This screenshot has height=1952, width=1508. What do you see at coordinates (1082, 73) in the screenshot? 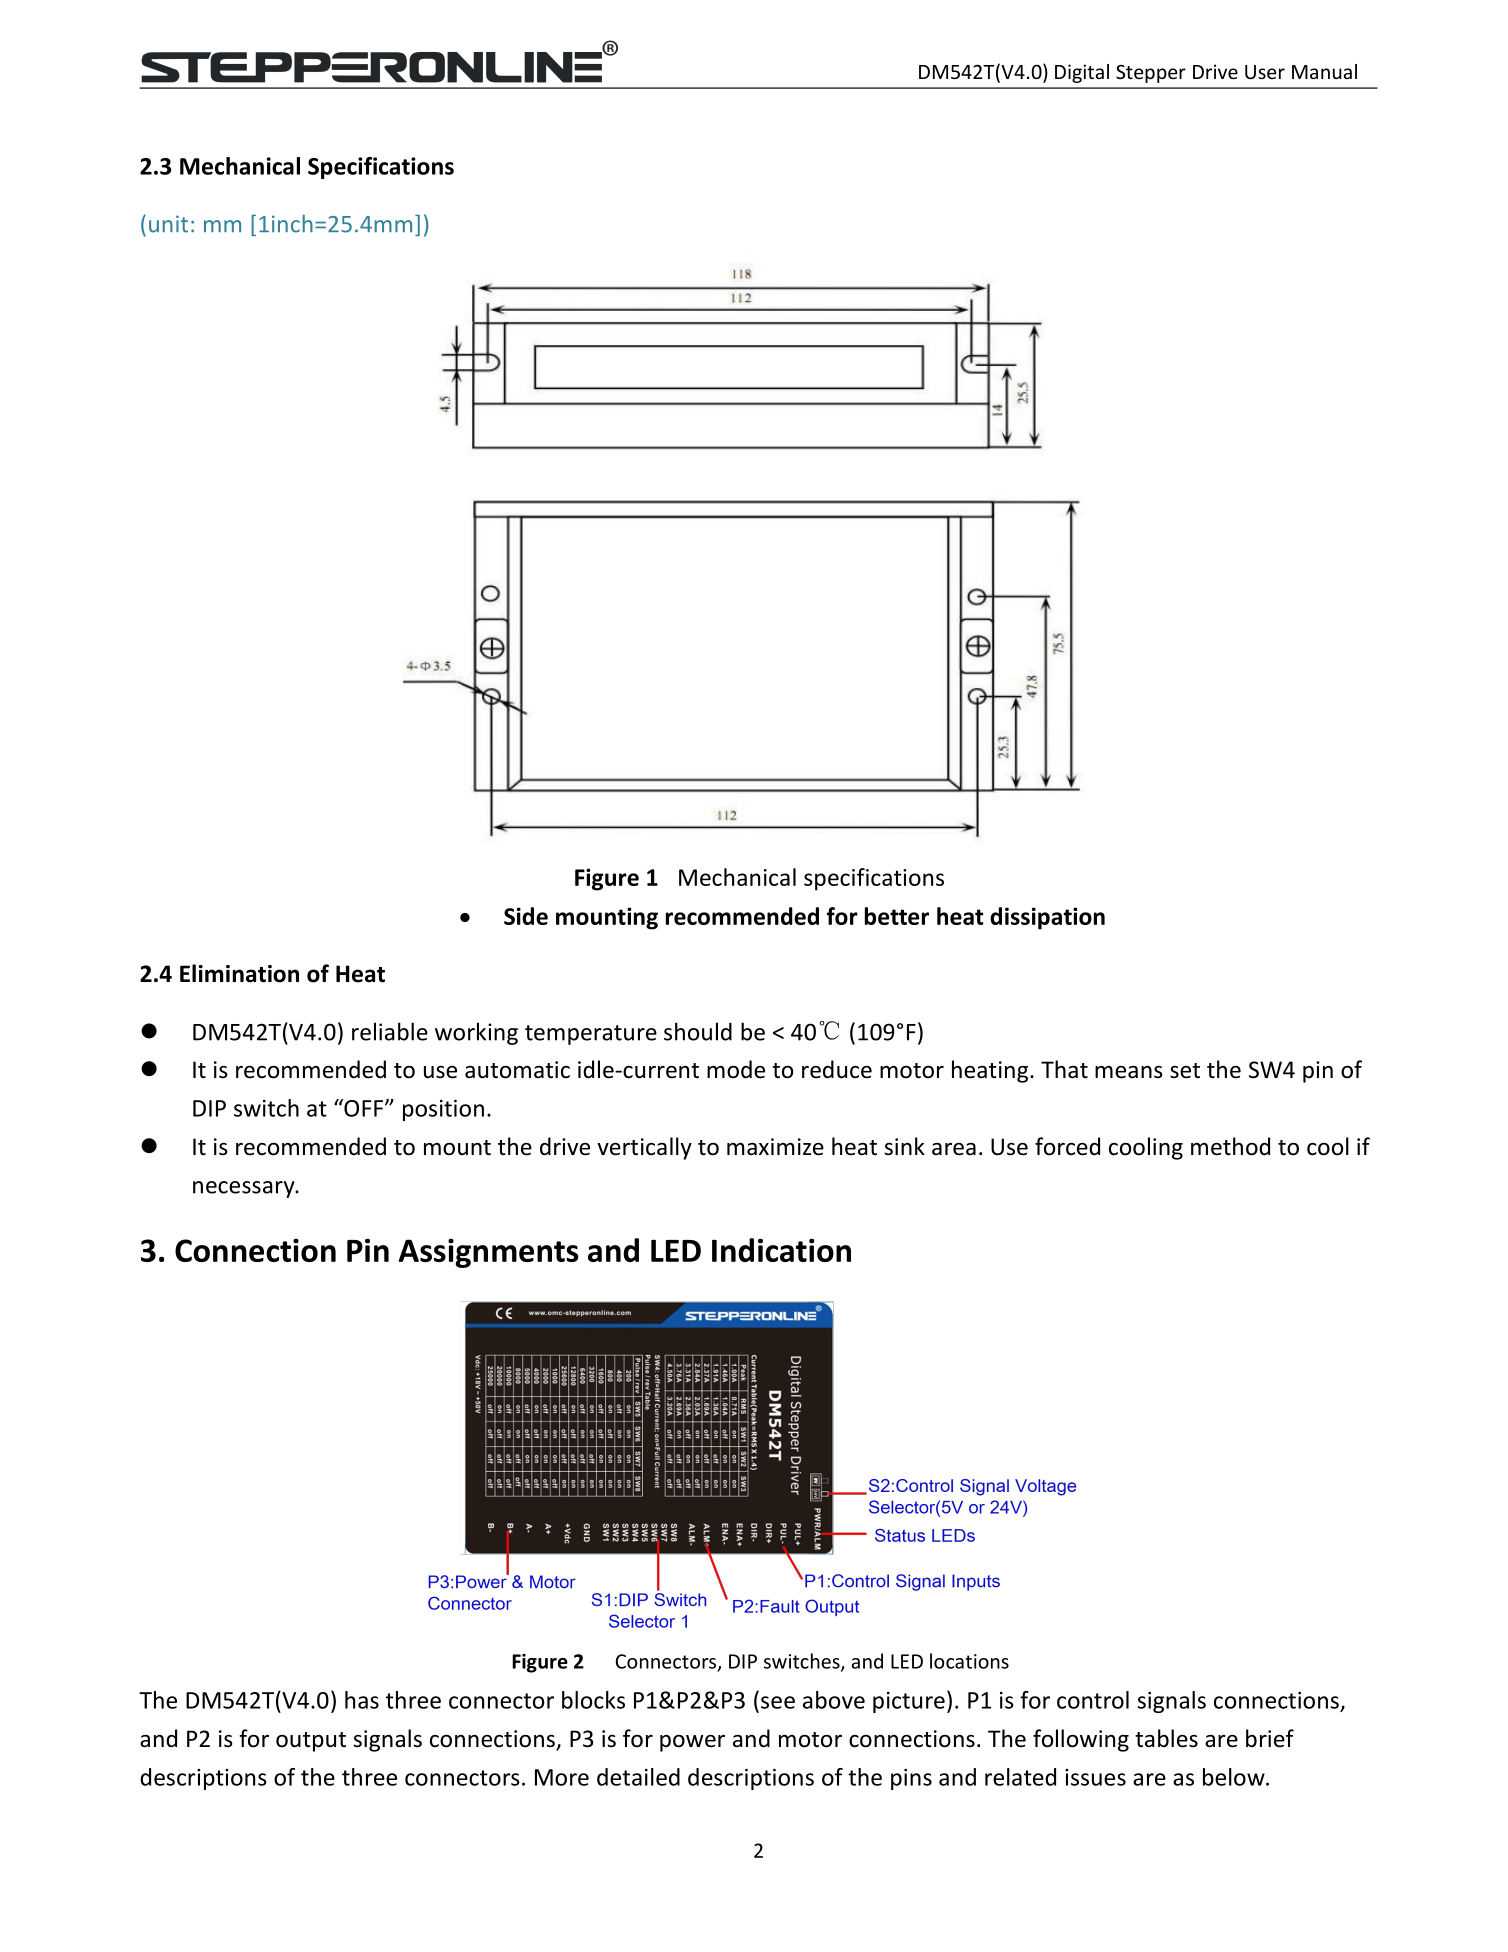
I see `Digital` at bounding box center [1082, 73].
